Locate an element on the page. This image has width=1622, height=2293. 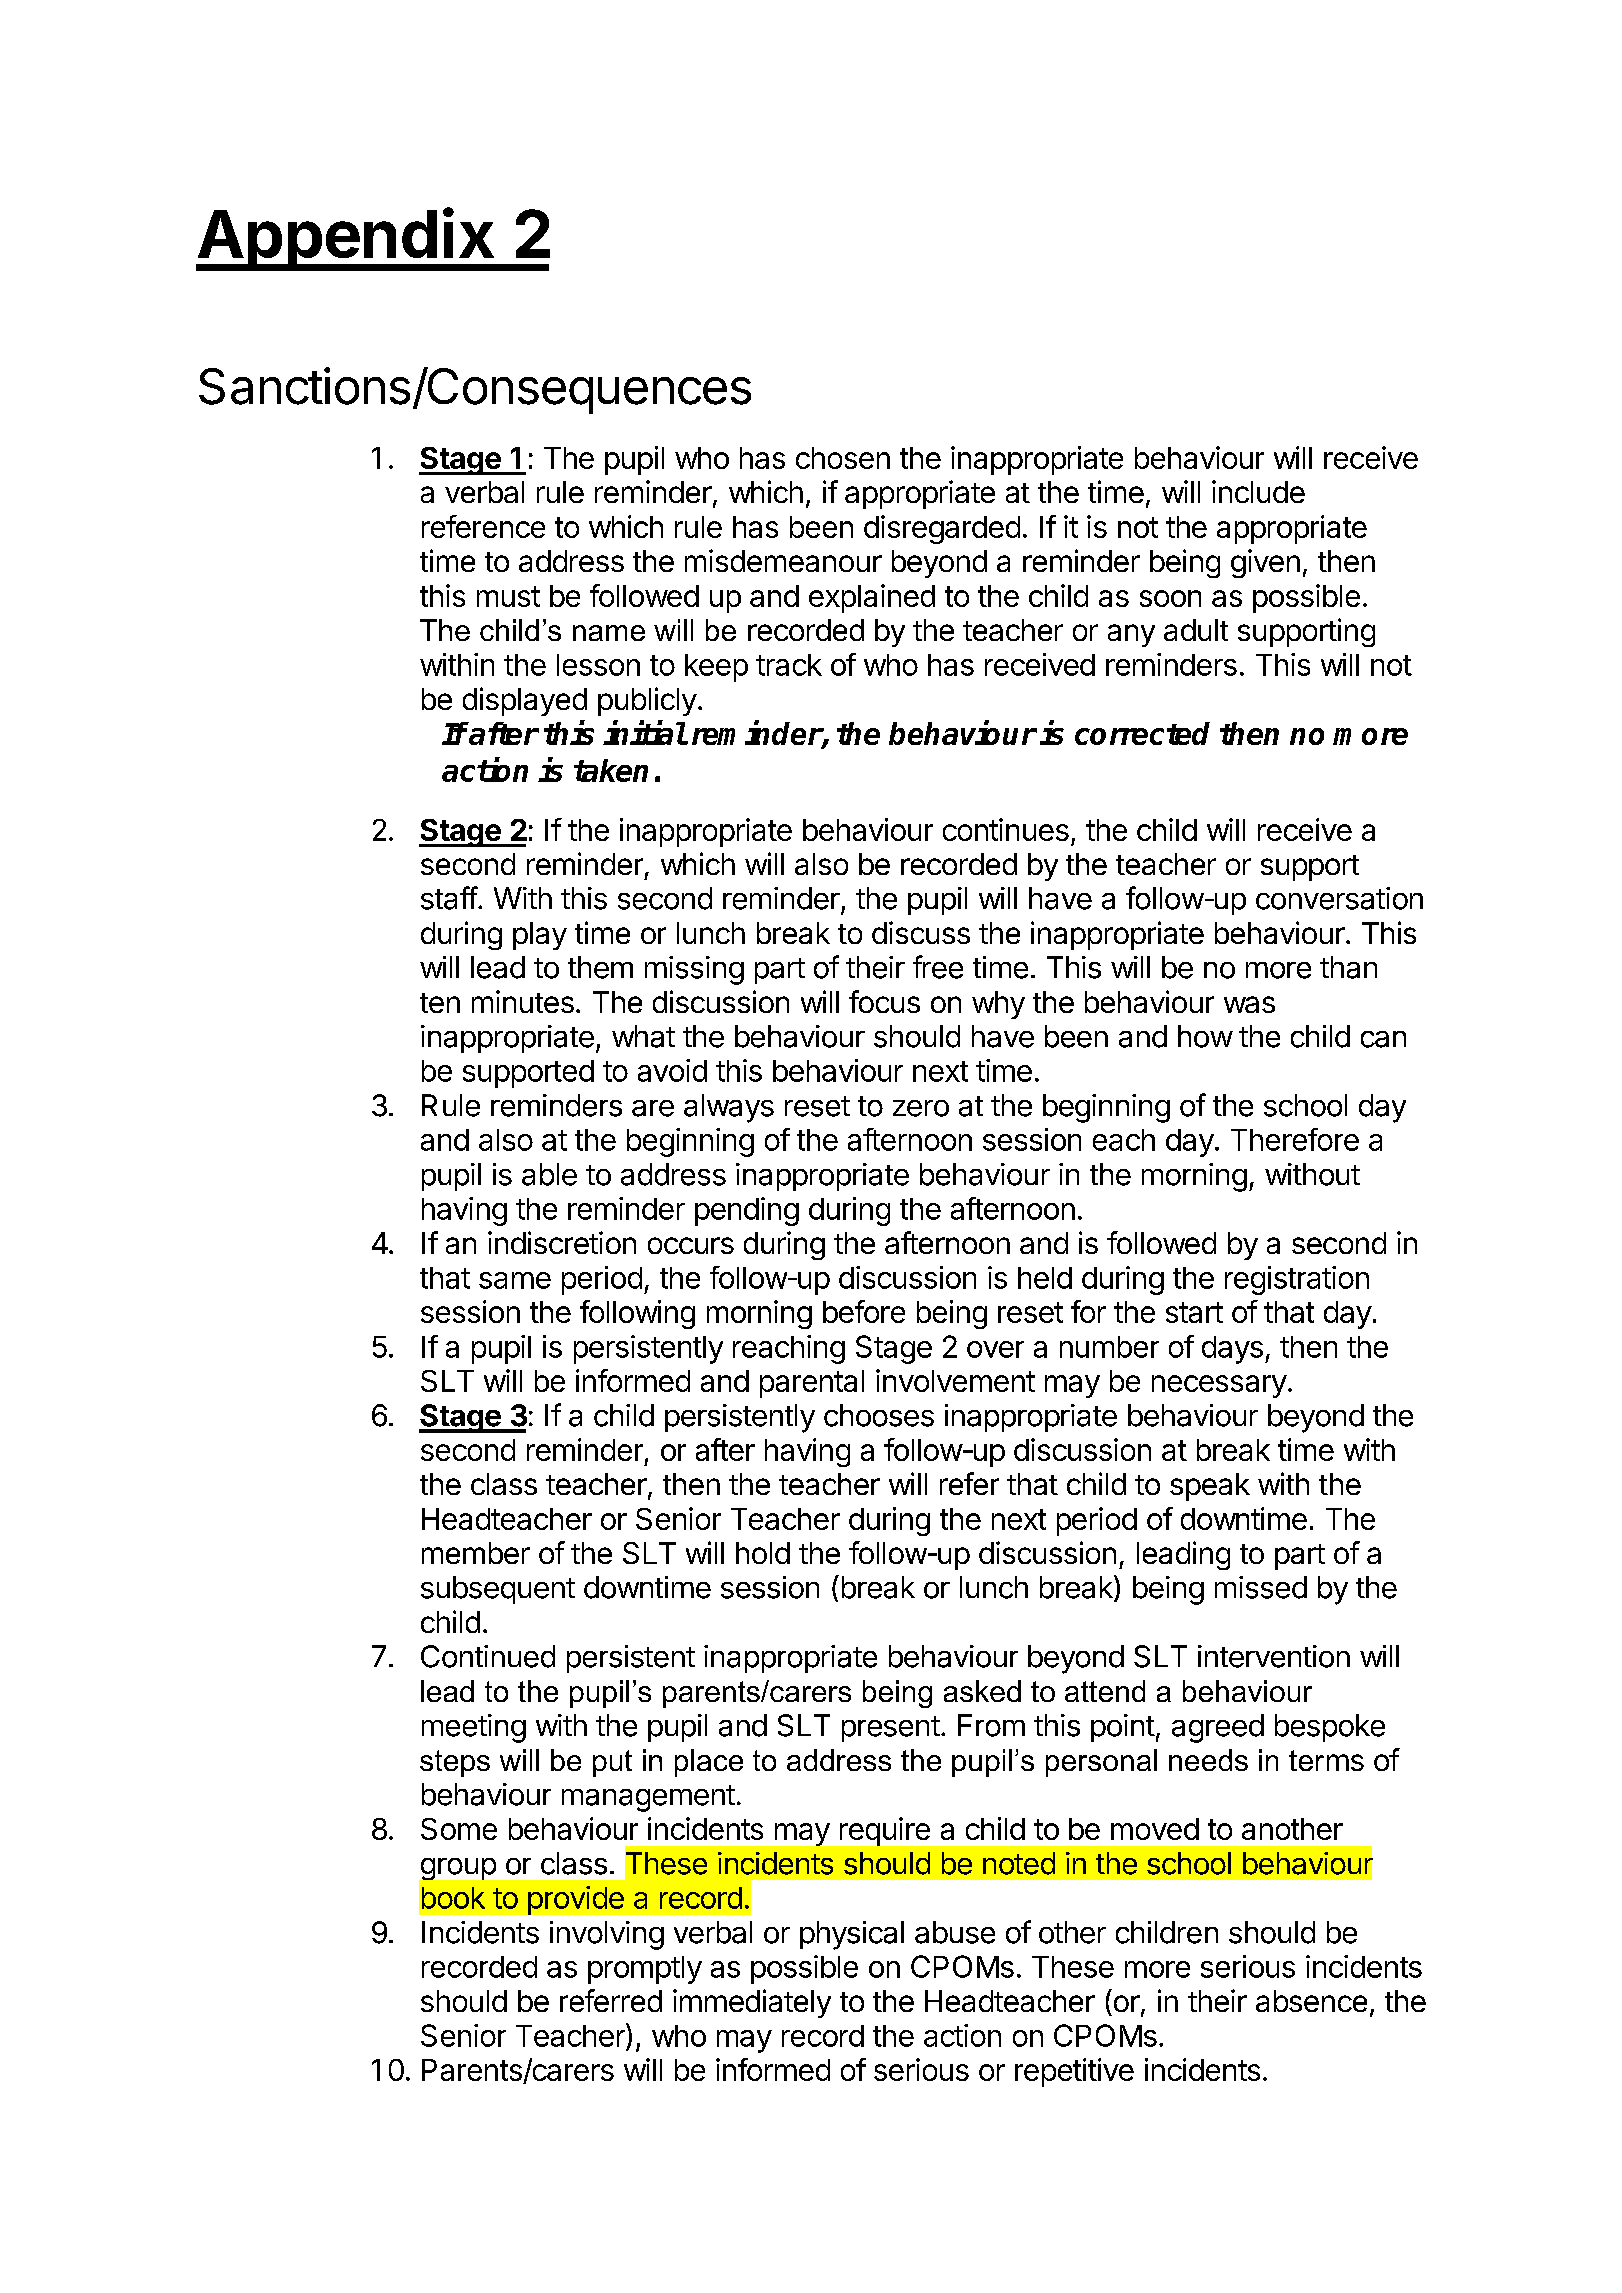
zero is located at coordinates (921, 1108).
